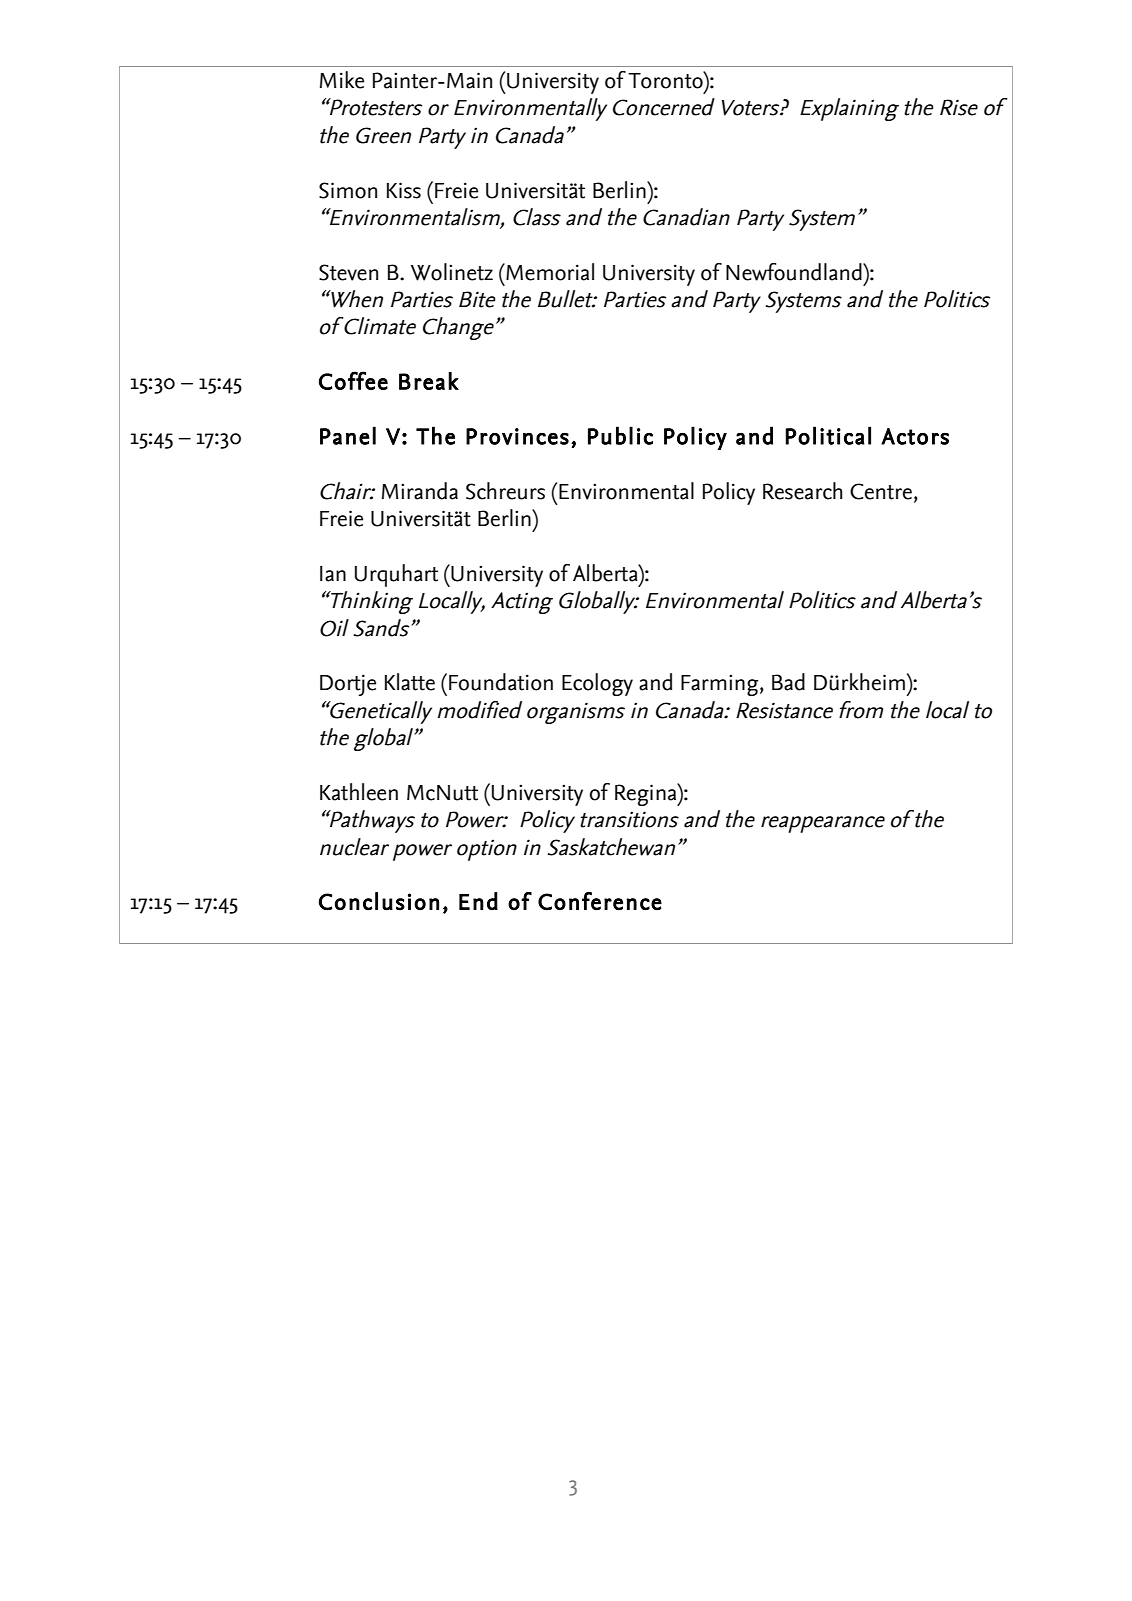 The width and height of the screenshot is (1132, 1601). Describe the element at coordinates (501, 682) in the screenshot. I see `Foundation` at that location.
